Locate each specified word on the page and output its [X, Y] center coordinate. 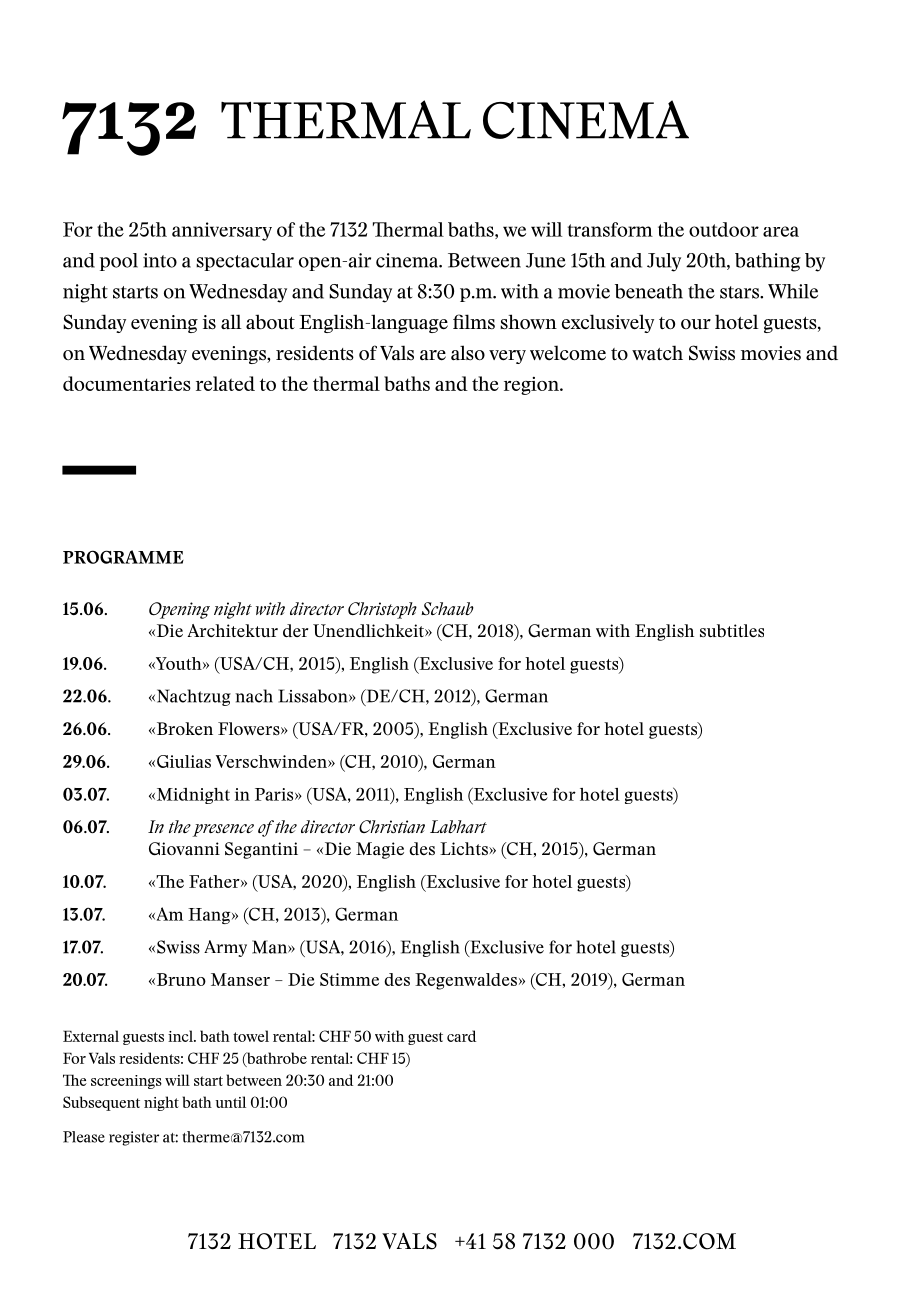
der [295, 630]
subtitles [732, 631]
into [160, 260]
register [134, 1138]
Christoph [382, 610]
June [546, 260]
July [664, 262]
